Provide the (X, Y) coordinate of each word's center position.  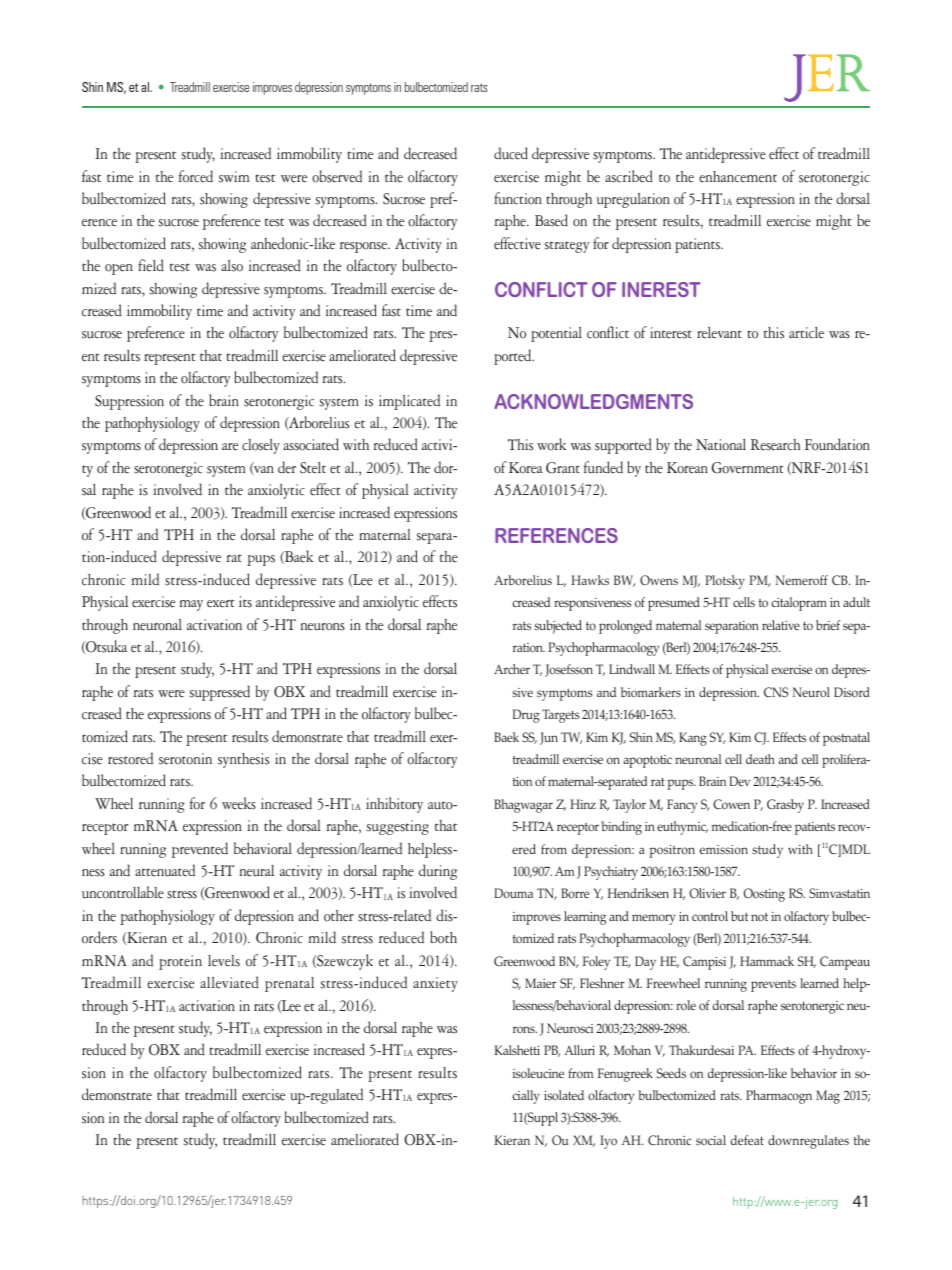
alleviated (229, 982)
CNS (776, 692)
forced (196, 176)
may (191, 605)
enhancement (738, 177)
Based (551, 220)
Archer (512, 669)
